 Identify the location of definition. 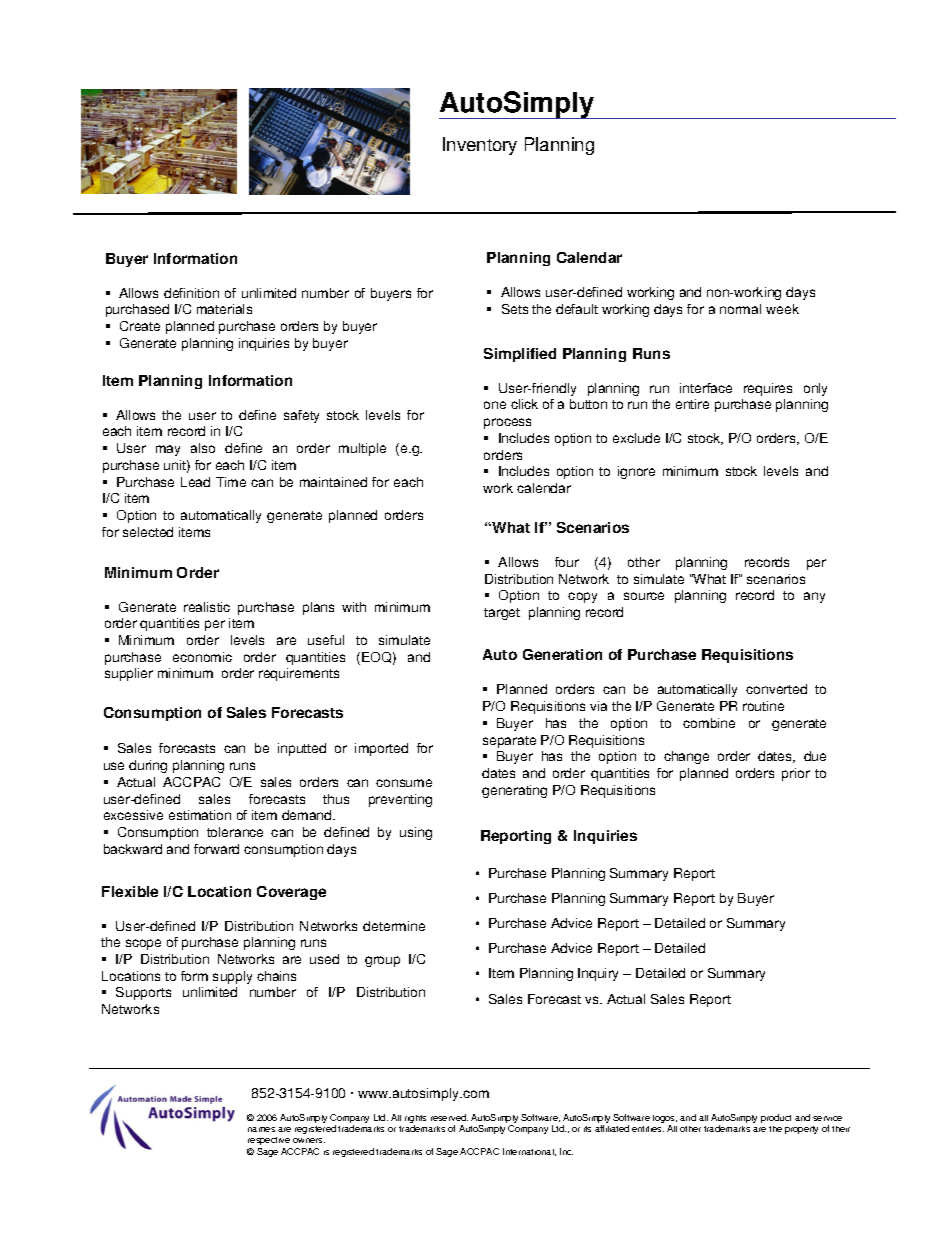
(191, 293).
